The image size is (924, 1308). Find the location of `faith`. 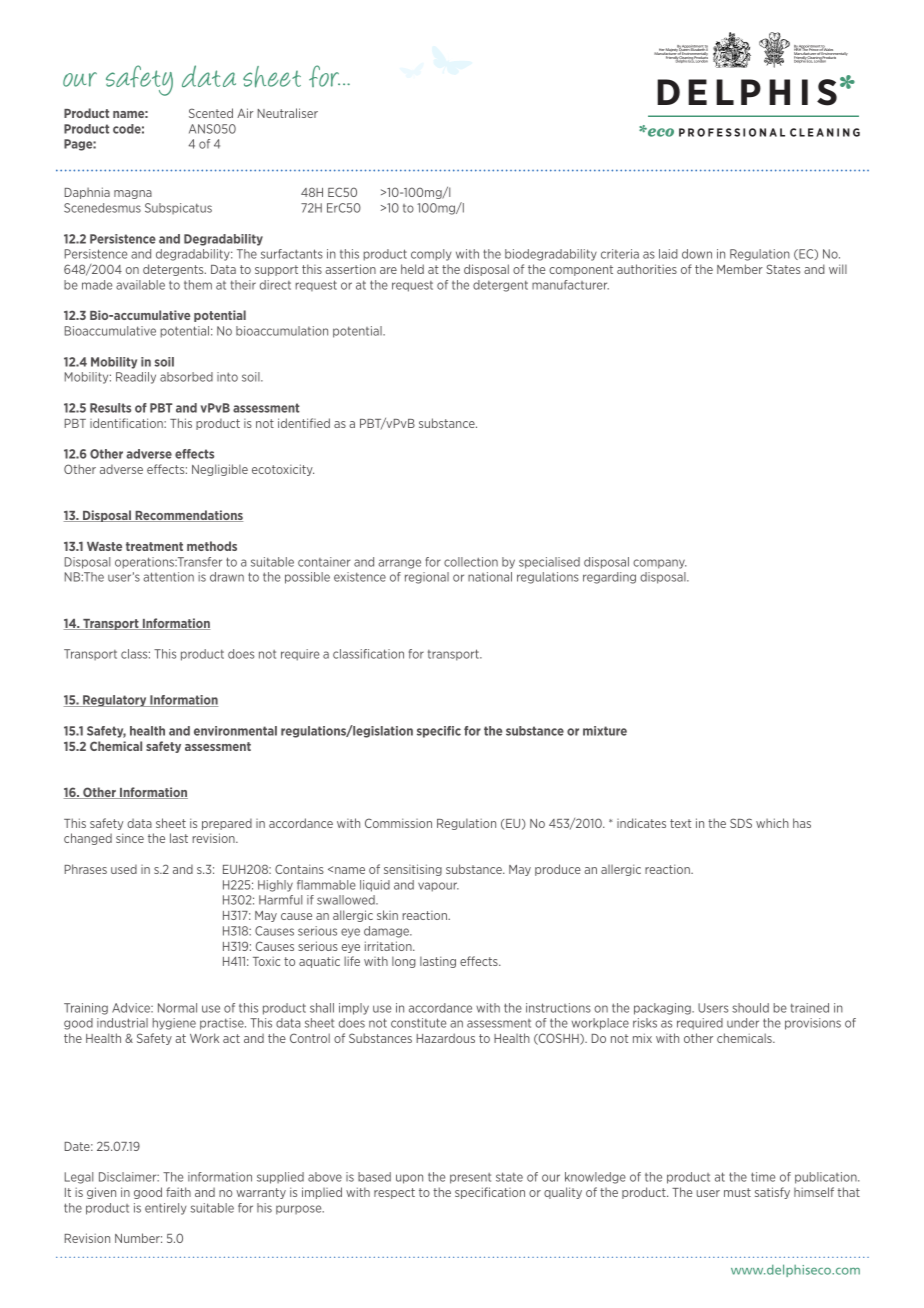

faith is located at coordinates (178, 1192).
